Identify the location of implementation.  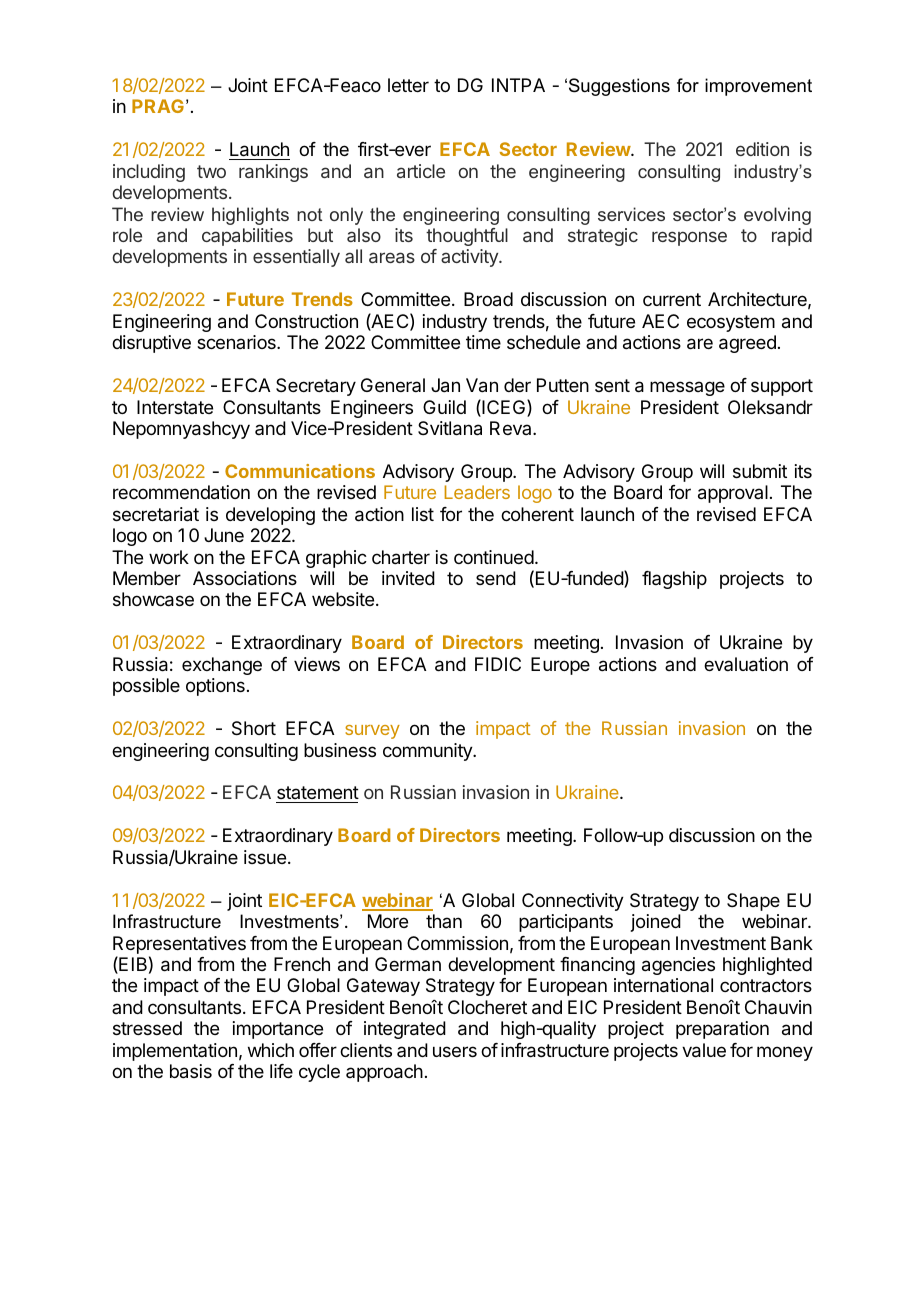
(175, 1052).
